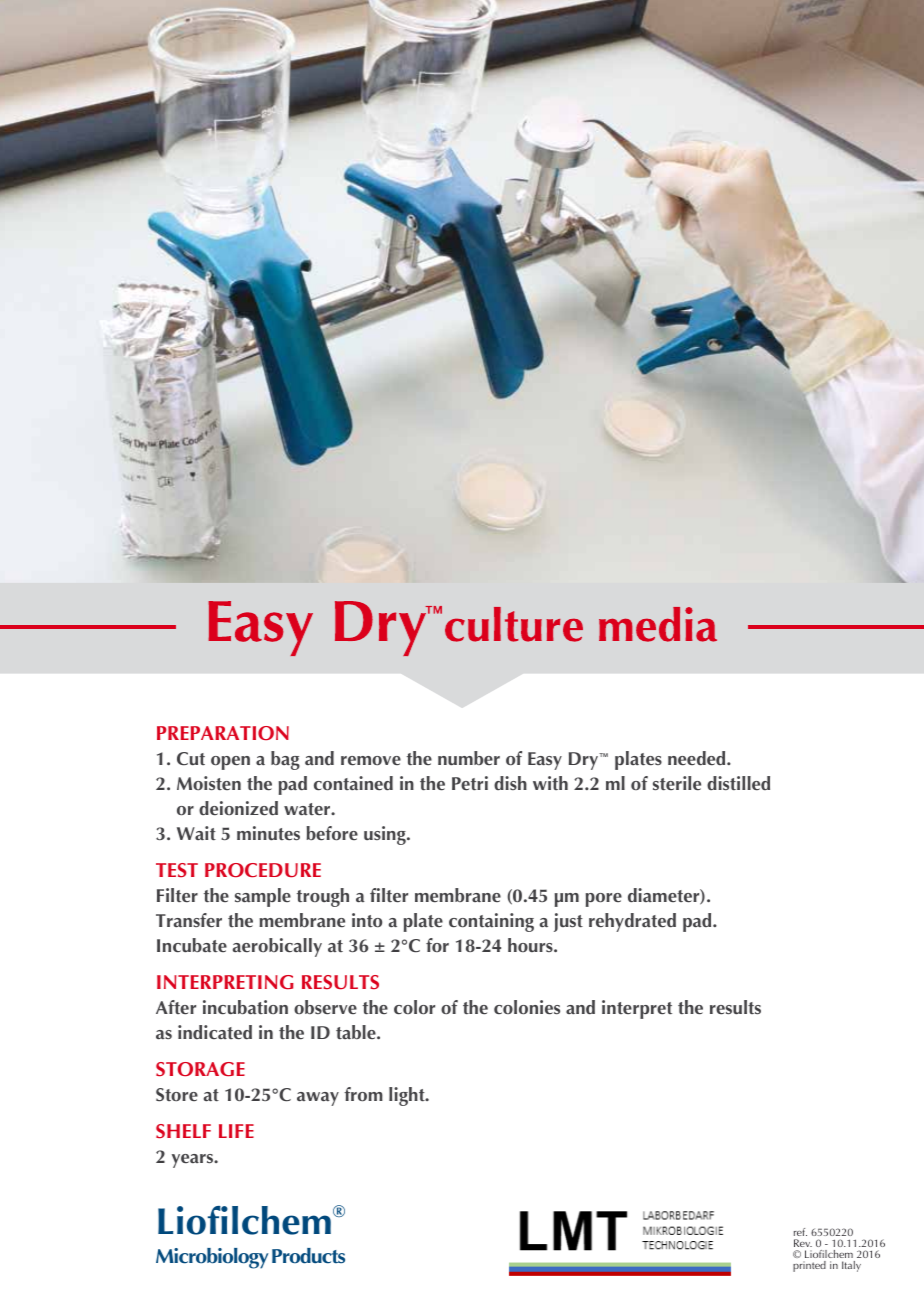 Image resolution: width=924 pixels, height=1308 pixels. I want to click on STORAGE, so click(200, 1069).
